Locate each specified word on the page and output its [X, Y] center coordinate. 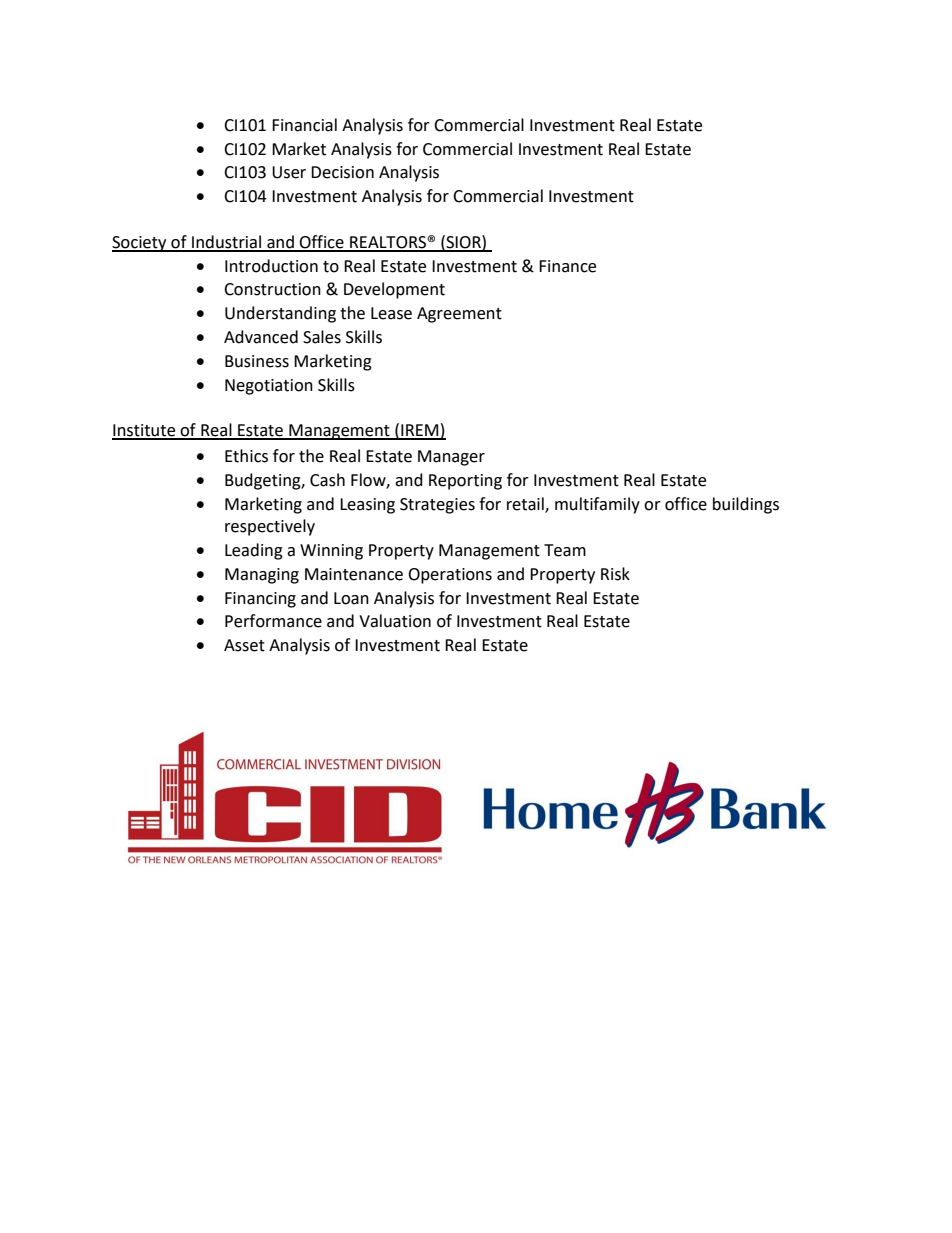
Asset [244, 645]
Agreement [459, 315]
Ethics [246, 456]
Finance [567, 266]
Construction [272, 289]
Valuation [395, 621]
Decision [342, 172]
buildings [746, 505]
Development [394, 290]
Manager [451, 458]
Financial [304, 125]
